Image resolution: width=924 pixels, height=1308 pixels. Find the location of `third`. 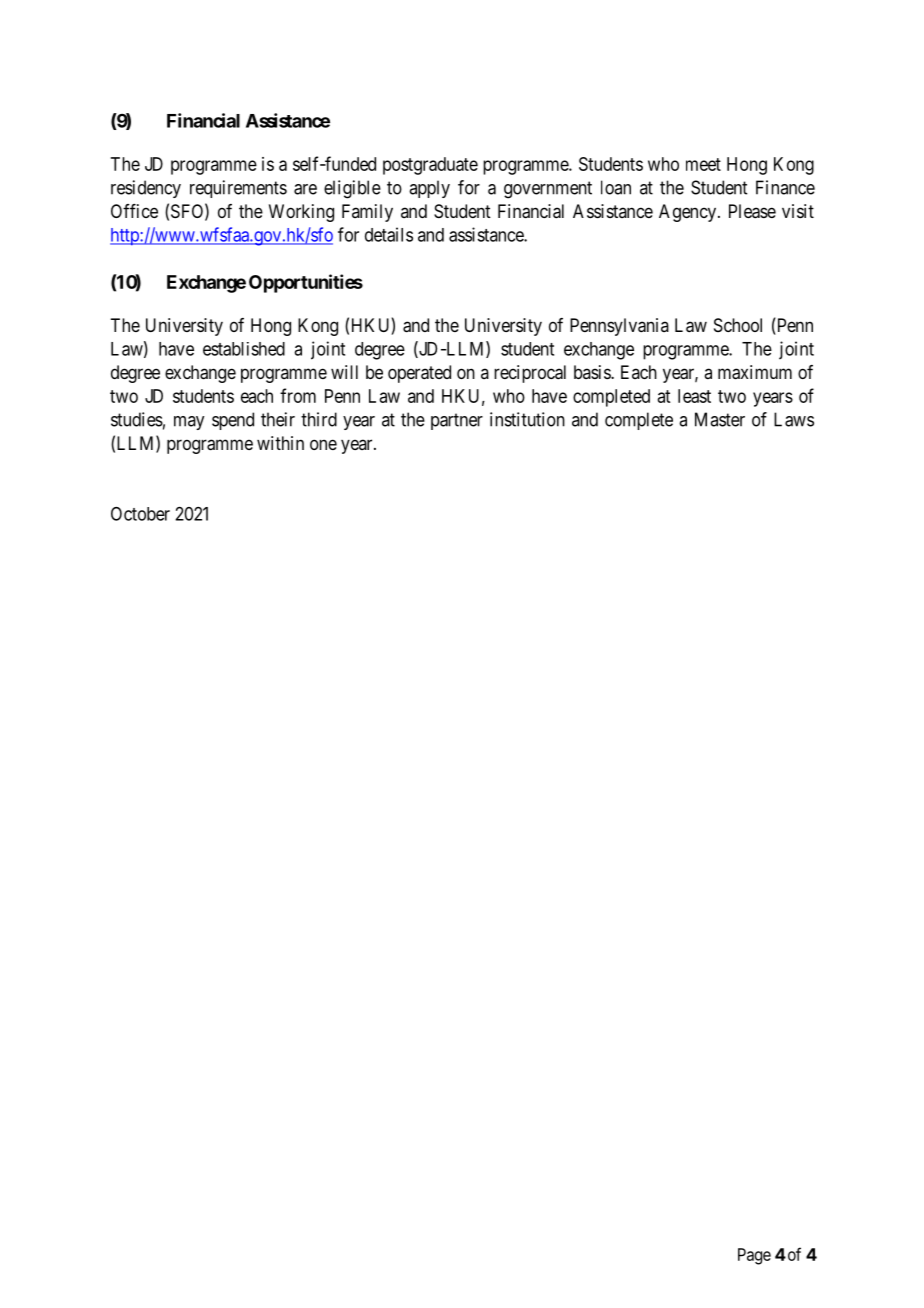

third is located at coordinates (319, 419).
